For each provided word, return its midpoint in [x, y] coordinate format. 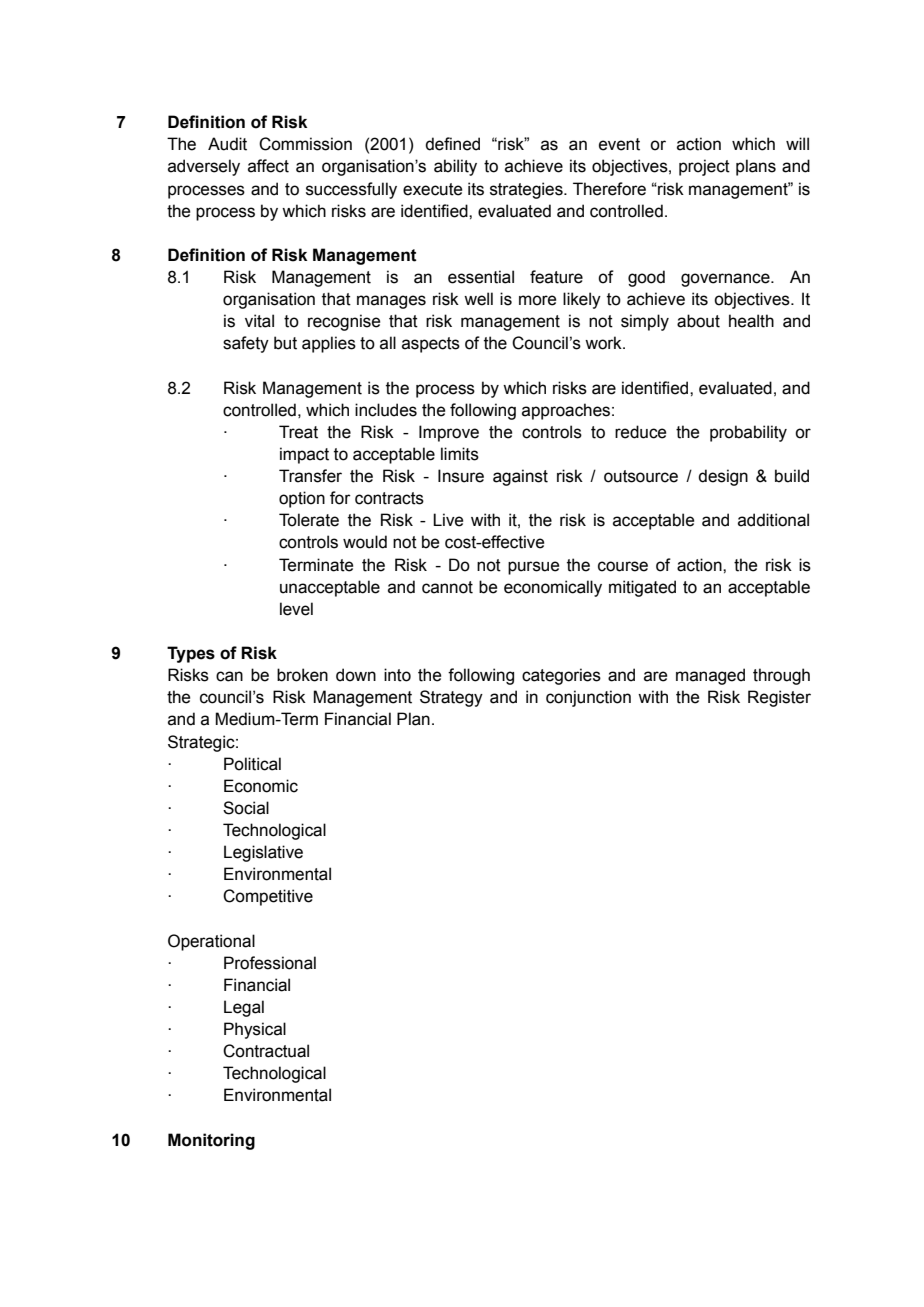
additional [773, 520]
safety [246, 344]
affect [268, 166]
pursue [533, 568]
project [704, 167]
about [698, 321]
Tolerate [309, 520]
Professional [270, 963]
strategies [527, 190]
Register [779, 698]
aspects [431, 345]
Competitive [268, 897]
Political [252, 764]
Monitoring [211, 1141]
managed [710, 676]
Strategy [451, 698]
